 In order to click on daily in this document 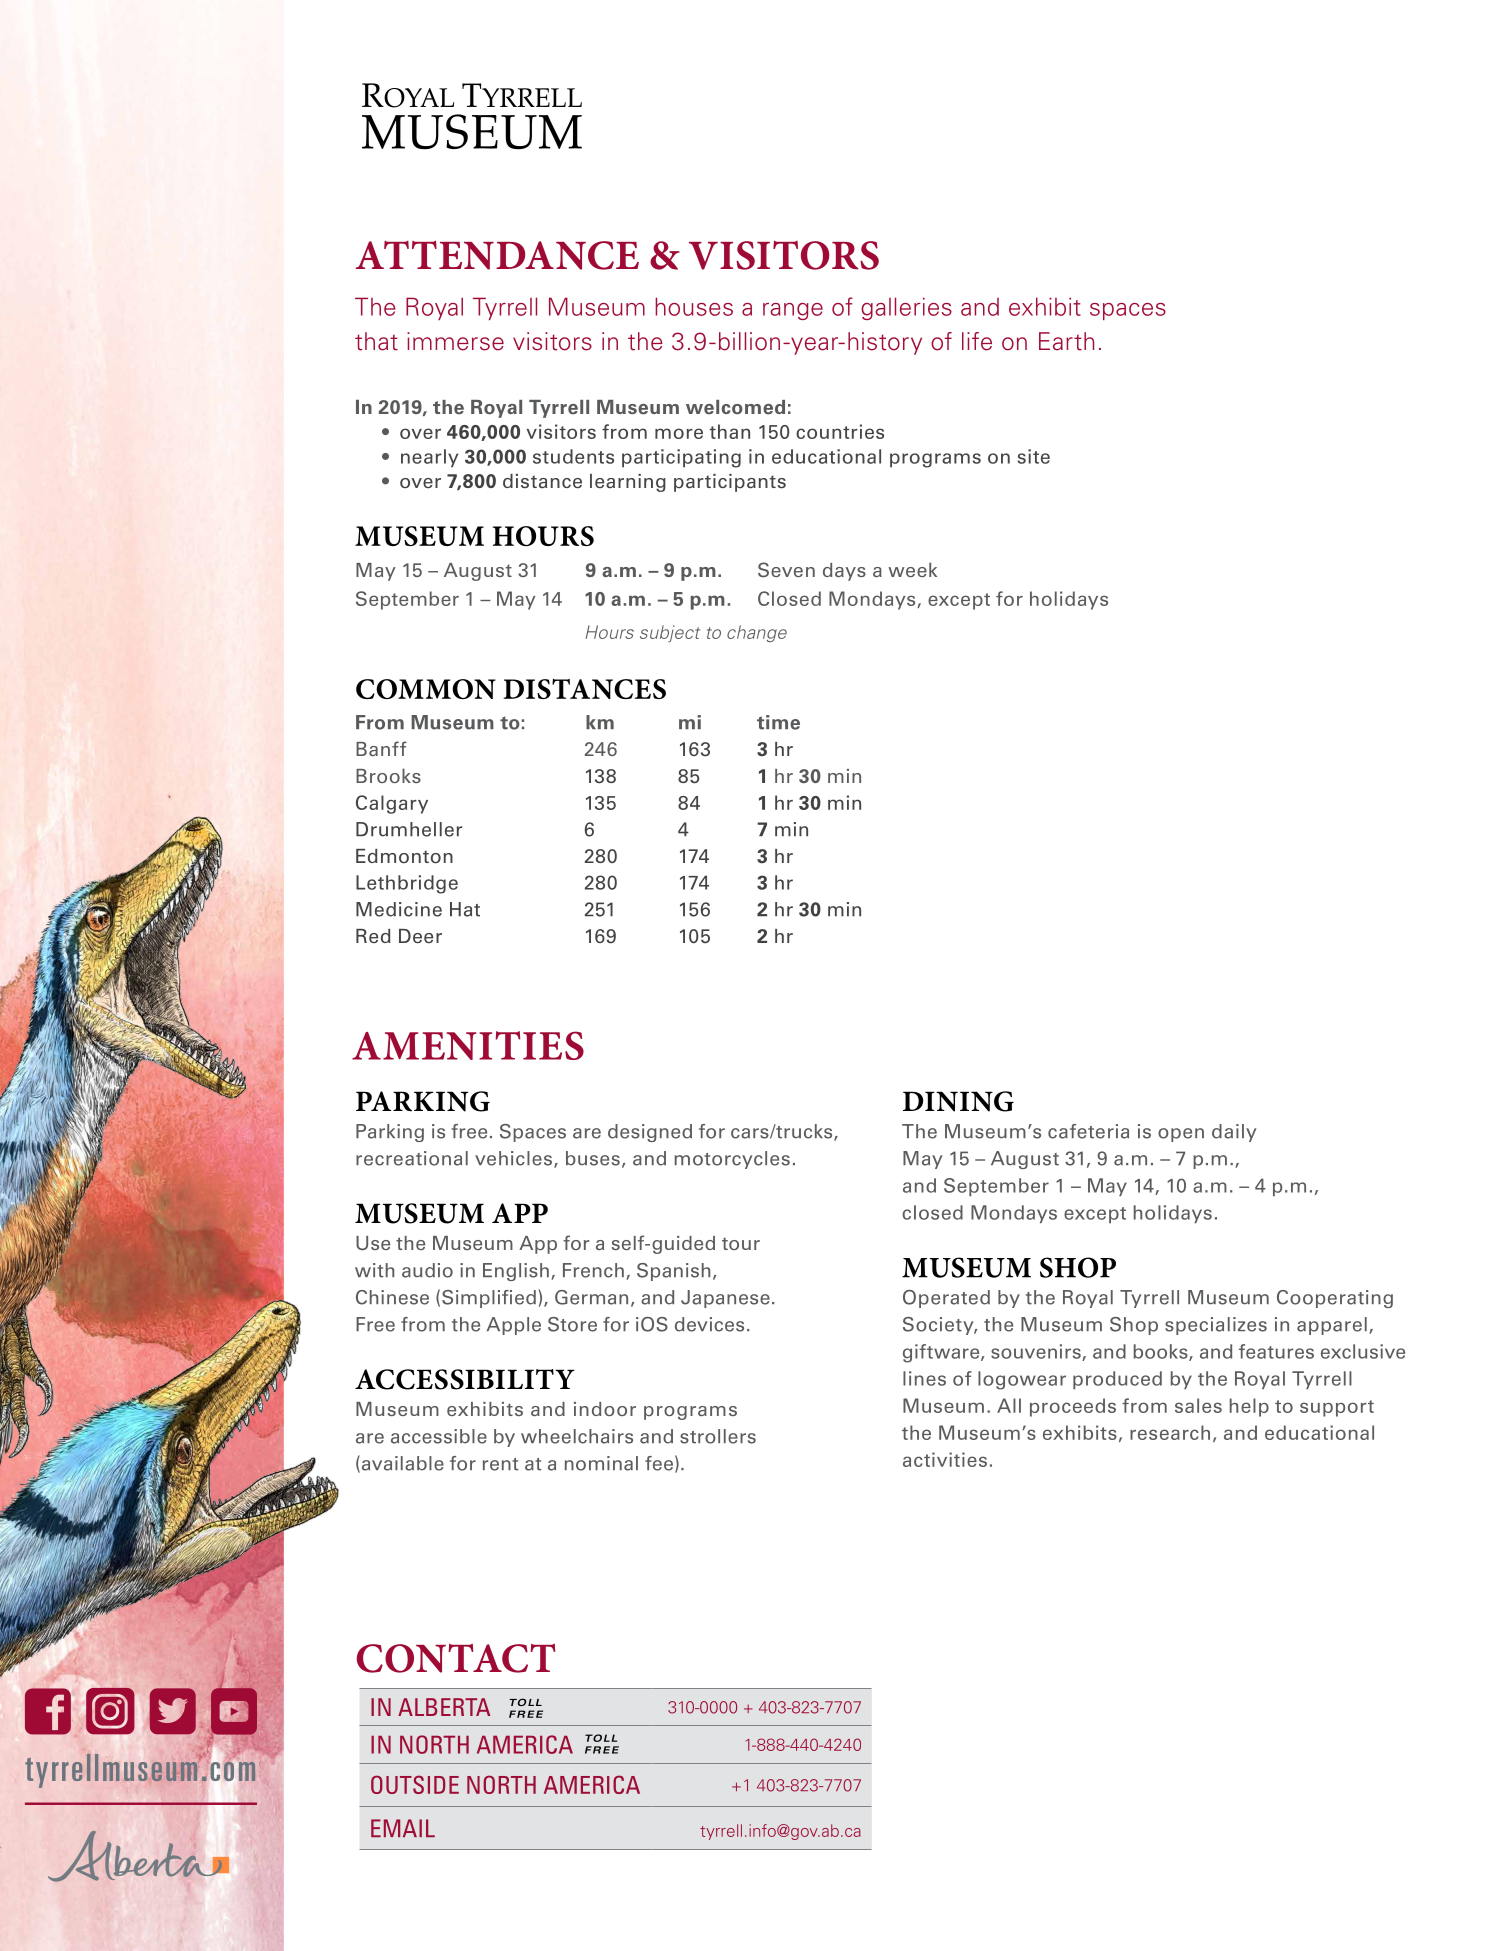, I will do `click(1234, 1133)`.
